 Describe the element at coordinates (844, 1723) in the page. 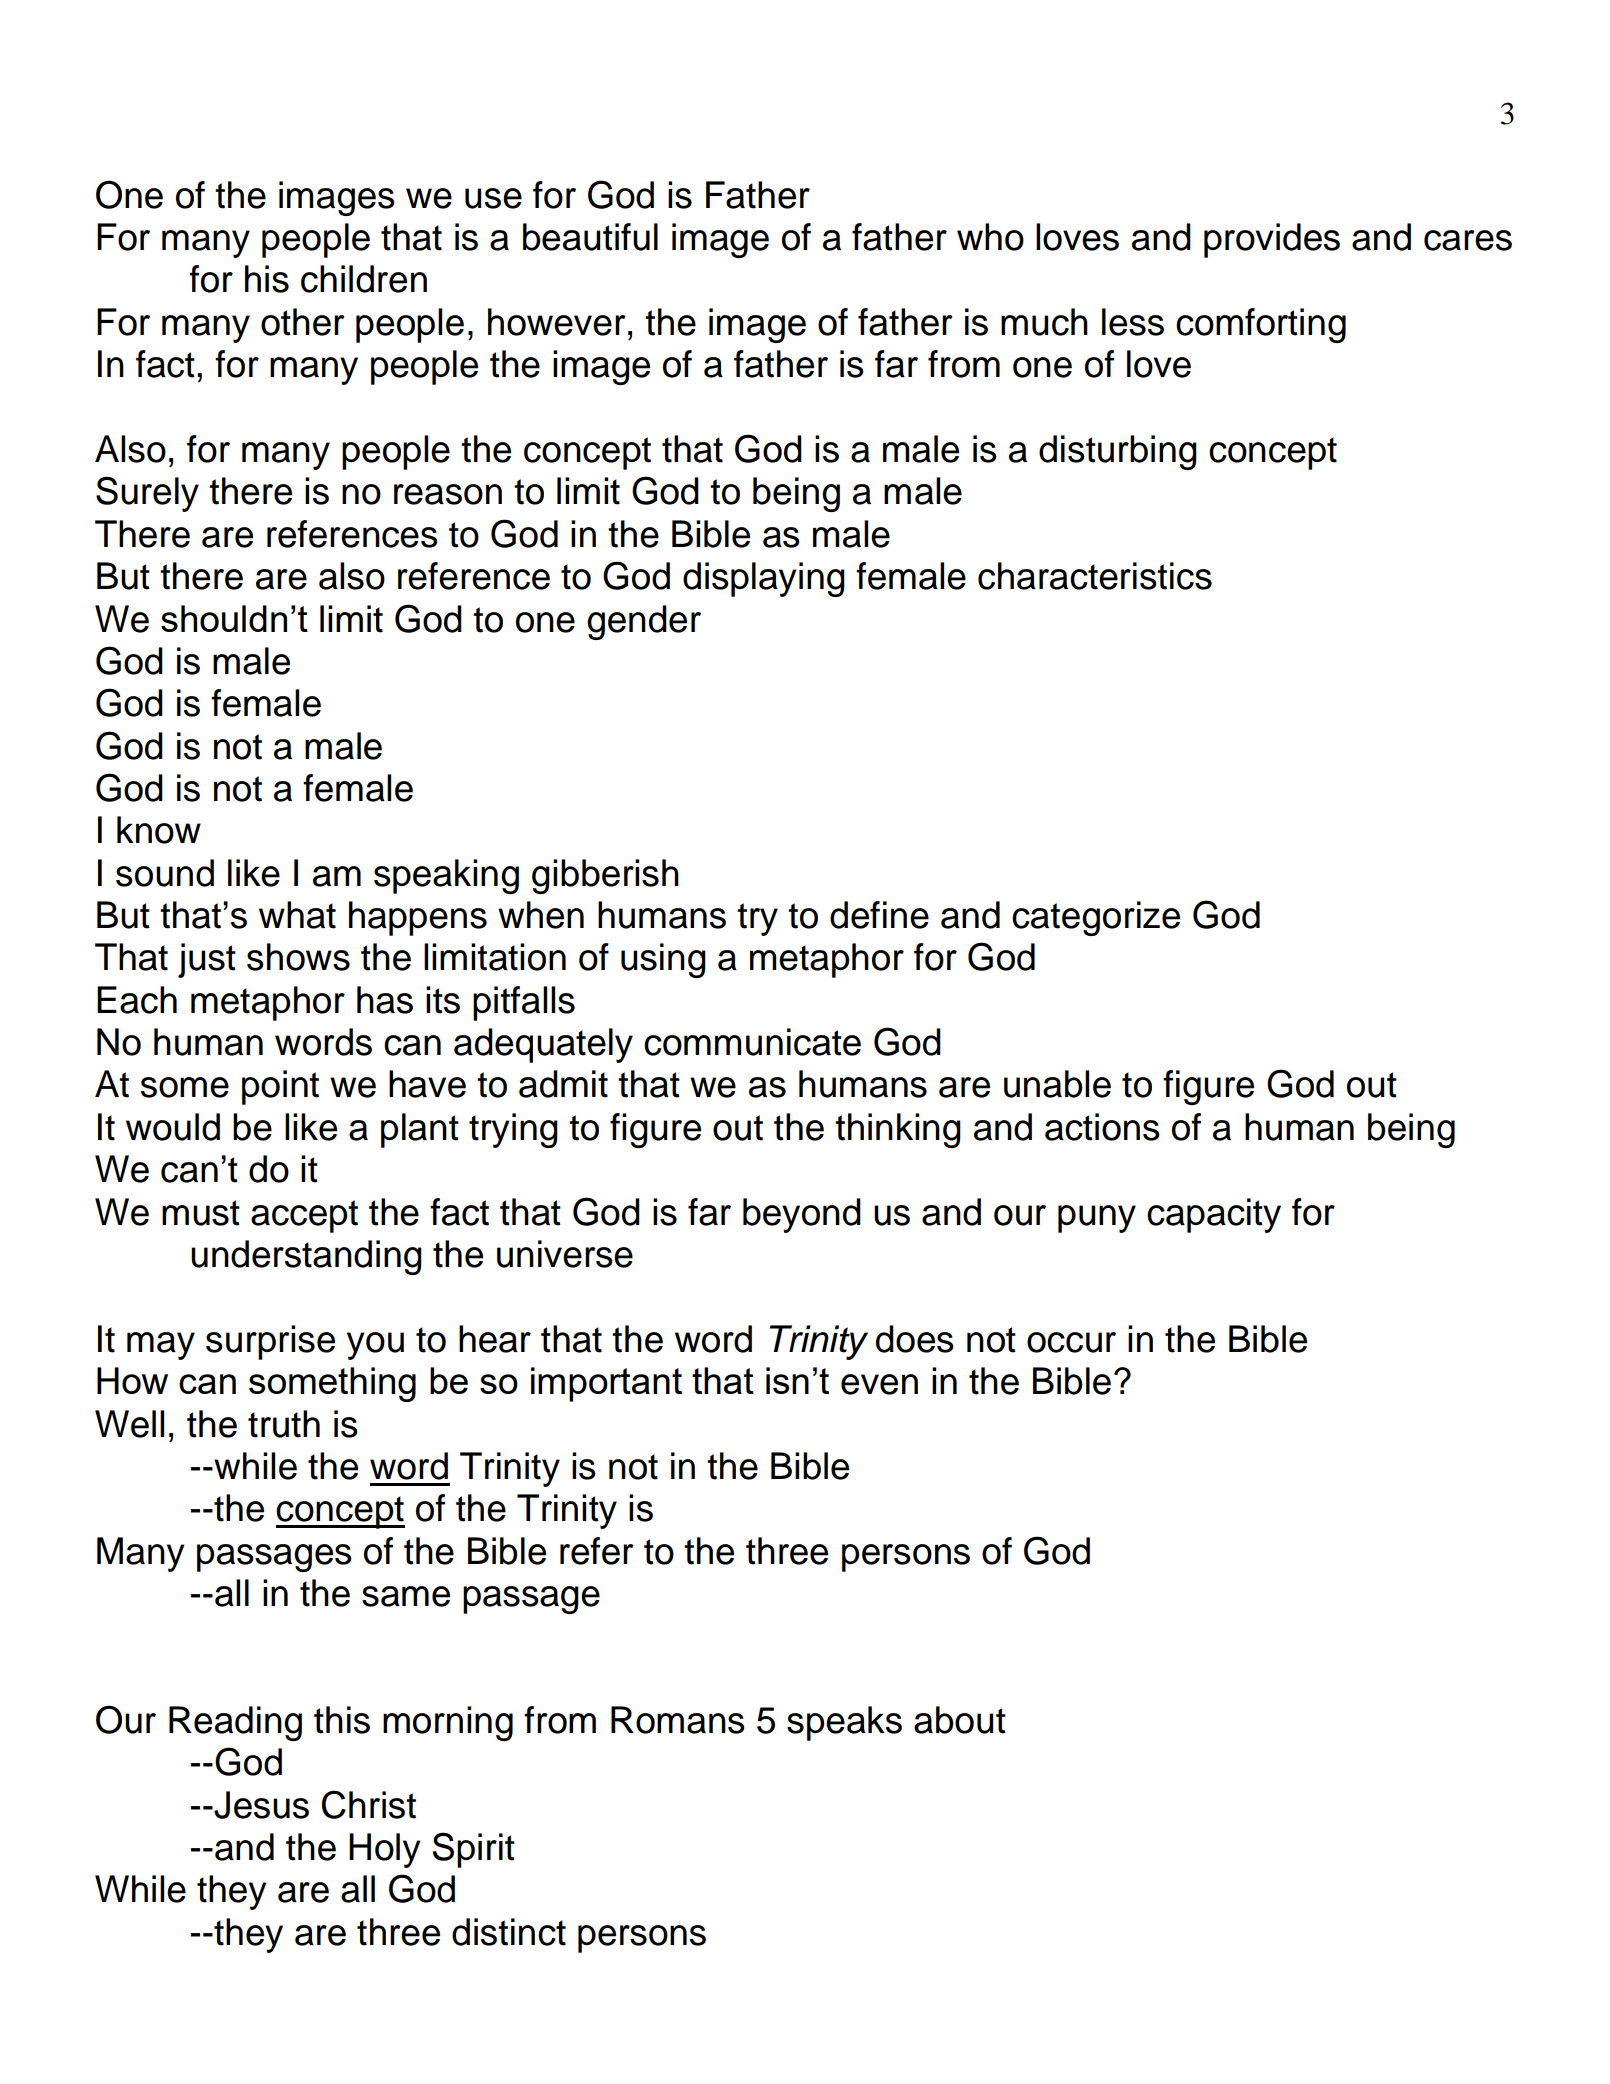

I see `speaks` at that location.
